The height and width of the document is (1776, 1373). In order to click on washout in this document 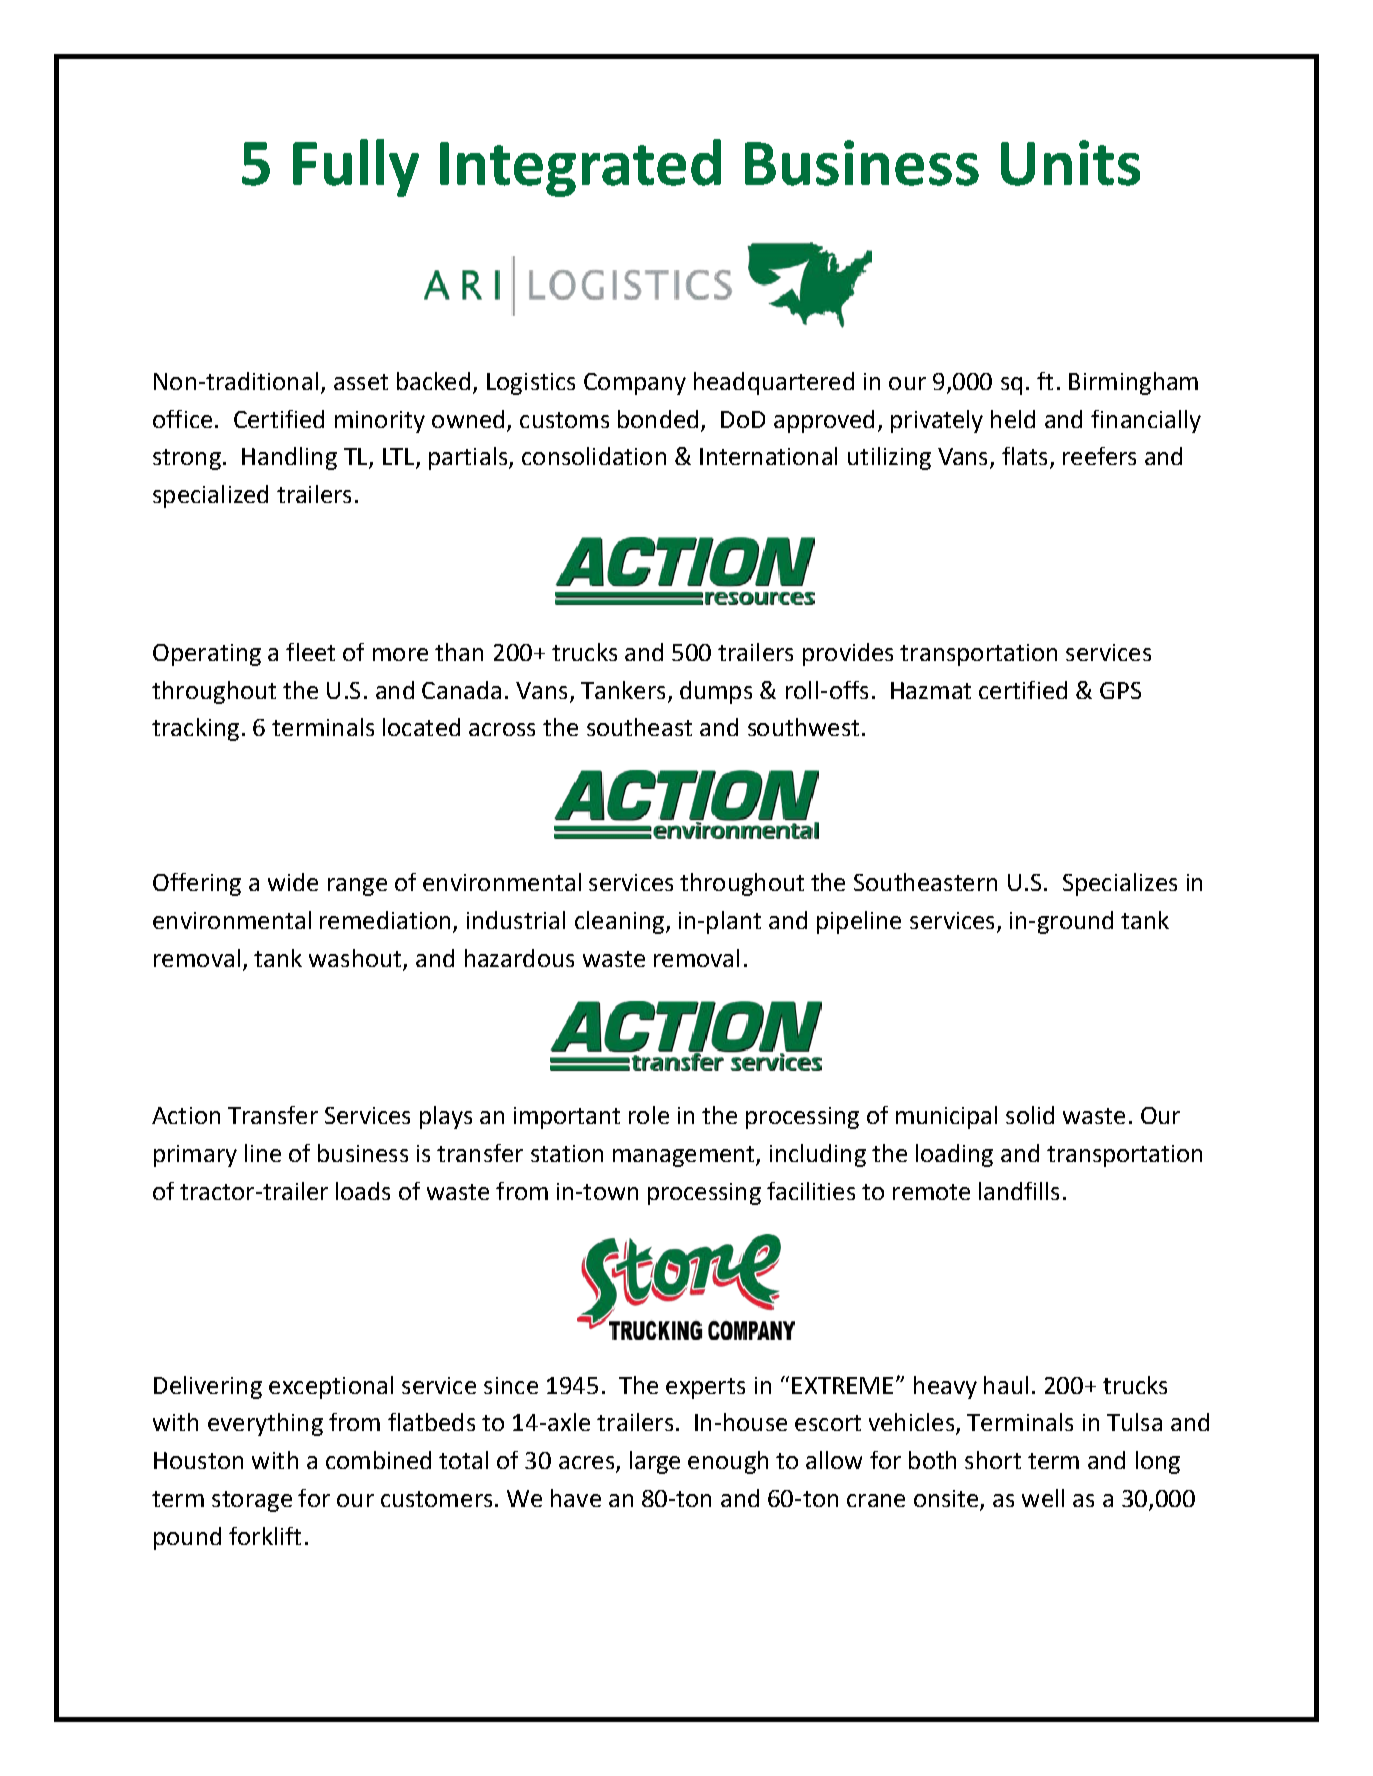, I will do `click(355, 958)`.
